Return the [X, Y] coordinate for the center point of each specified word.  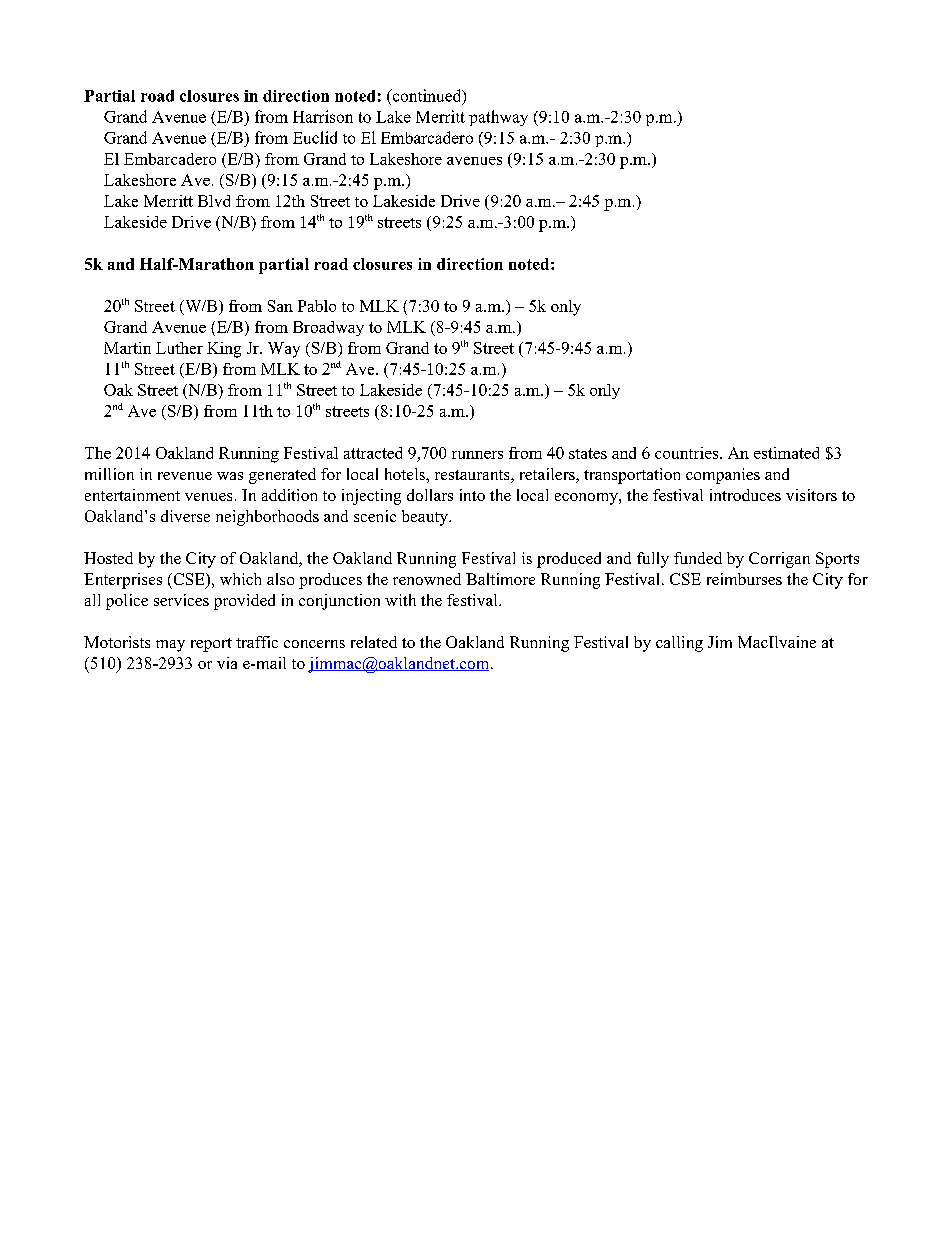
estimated [786, 453]
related [374, 642]
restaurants [473, 476]
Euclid [315, 137]
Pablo [317, 306]
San [280, 306]
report [211, 645]
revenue [185, 476]
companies [723, 476]
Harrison [323, 116]
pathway [498, 118]
